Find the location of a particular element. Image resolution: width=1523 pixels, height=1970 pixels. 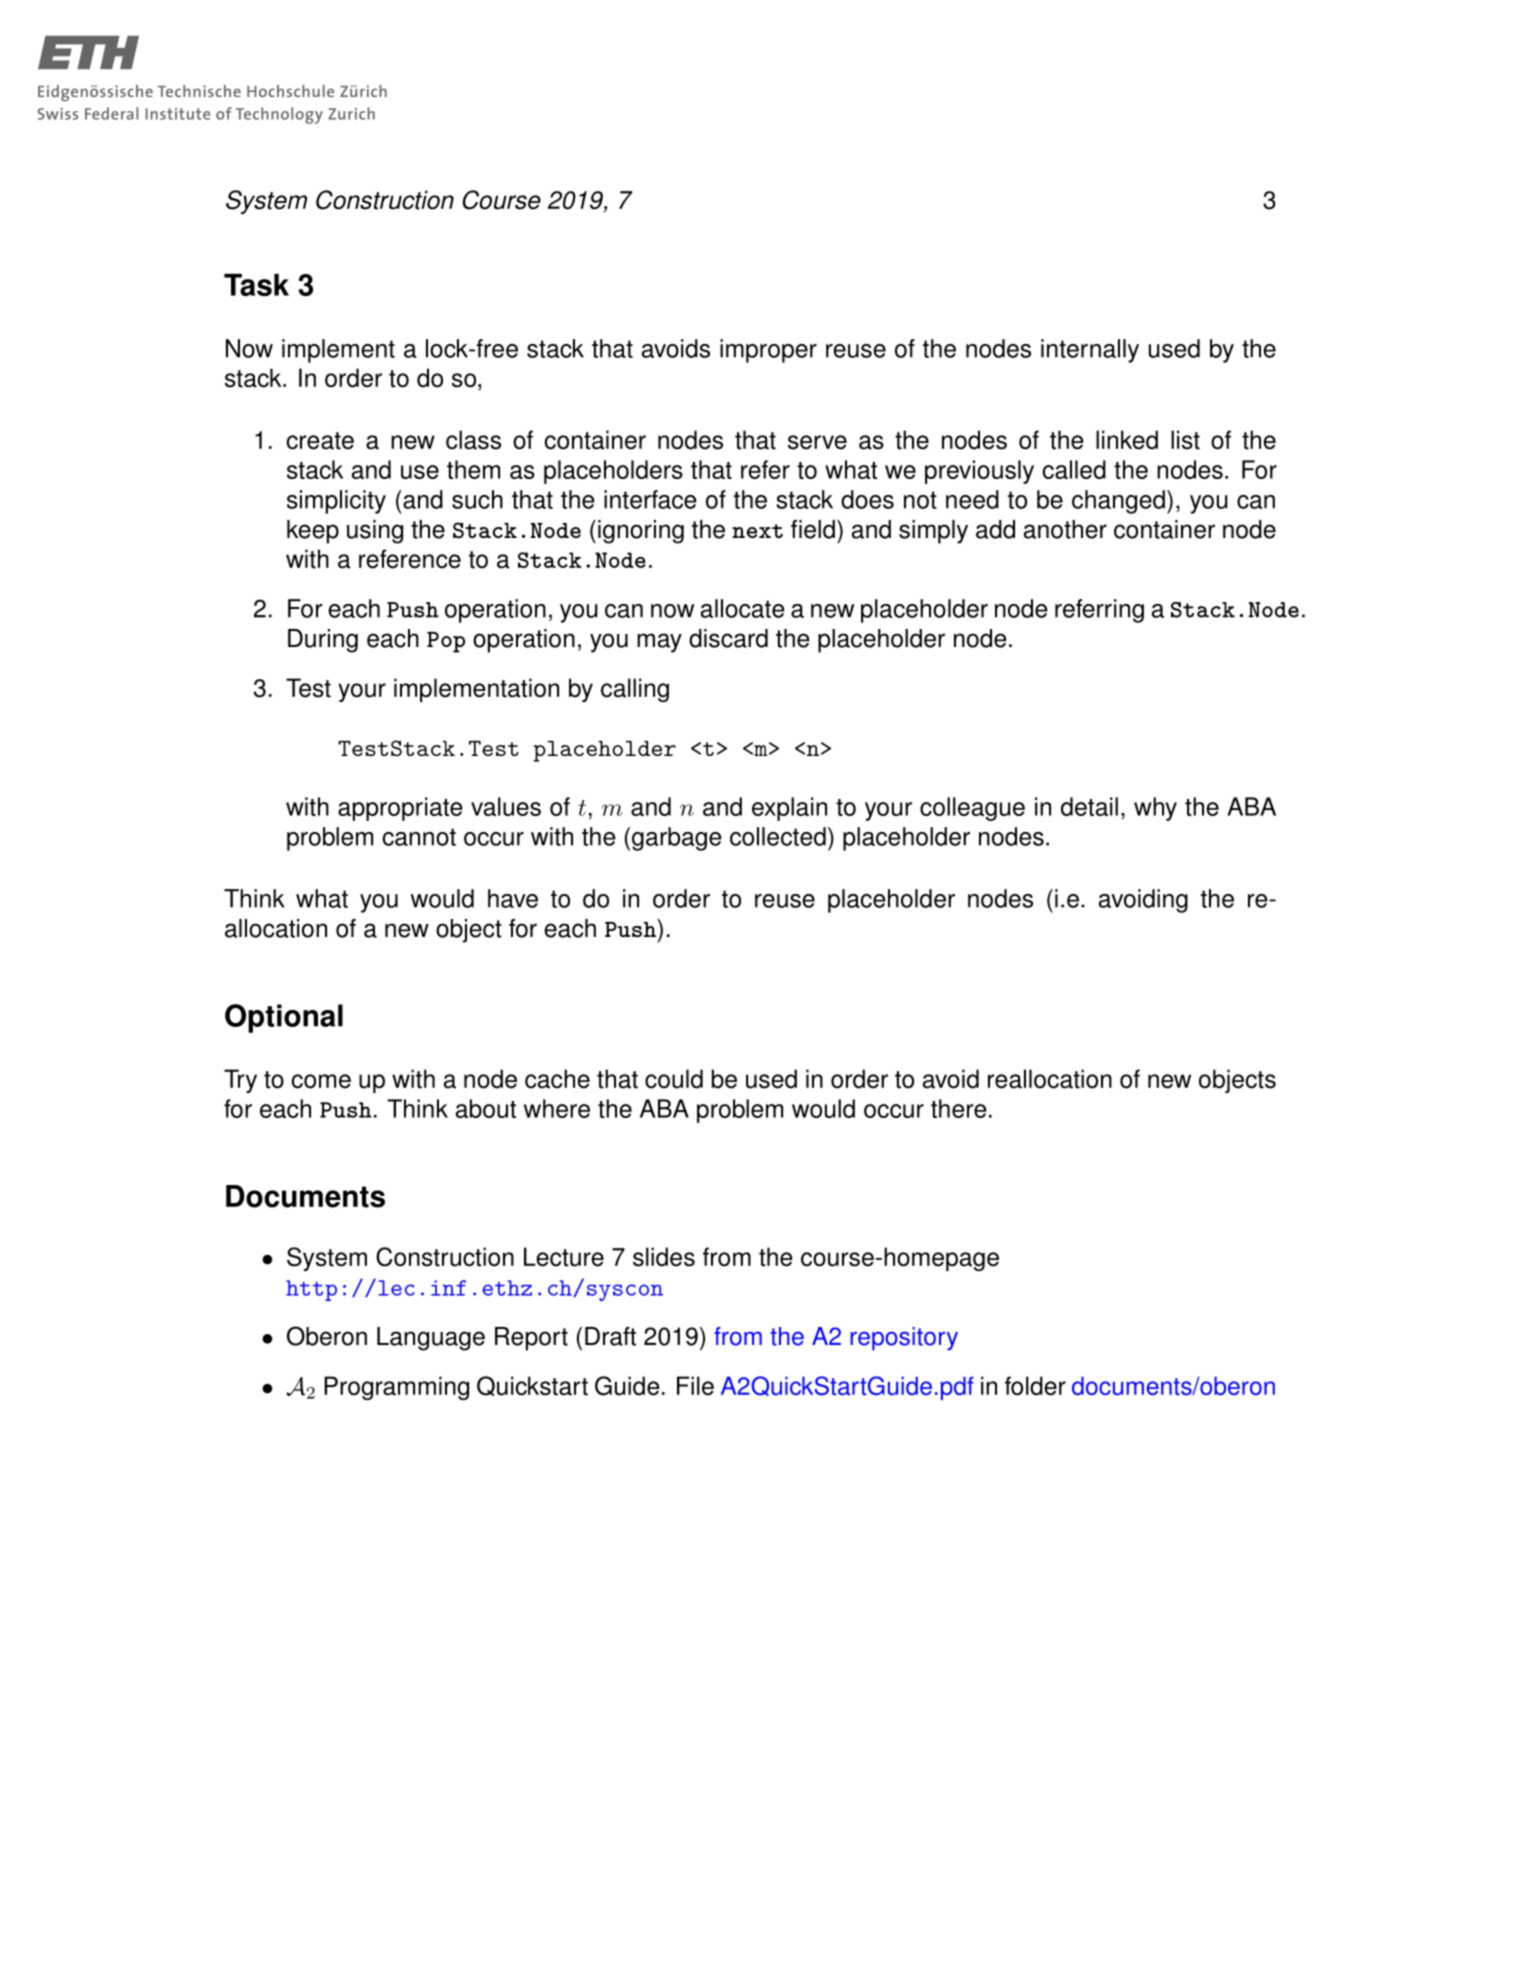

another is located at coordinates (1065, 529).
